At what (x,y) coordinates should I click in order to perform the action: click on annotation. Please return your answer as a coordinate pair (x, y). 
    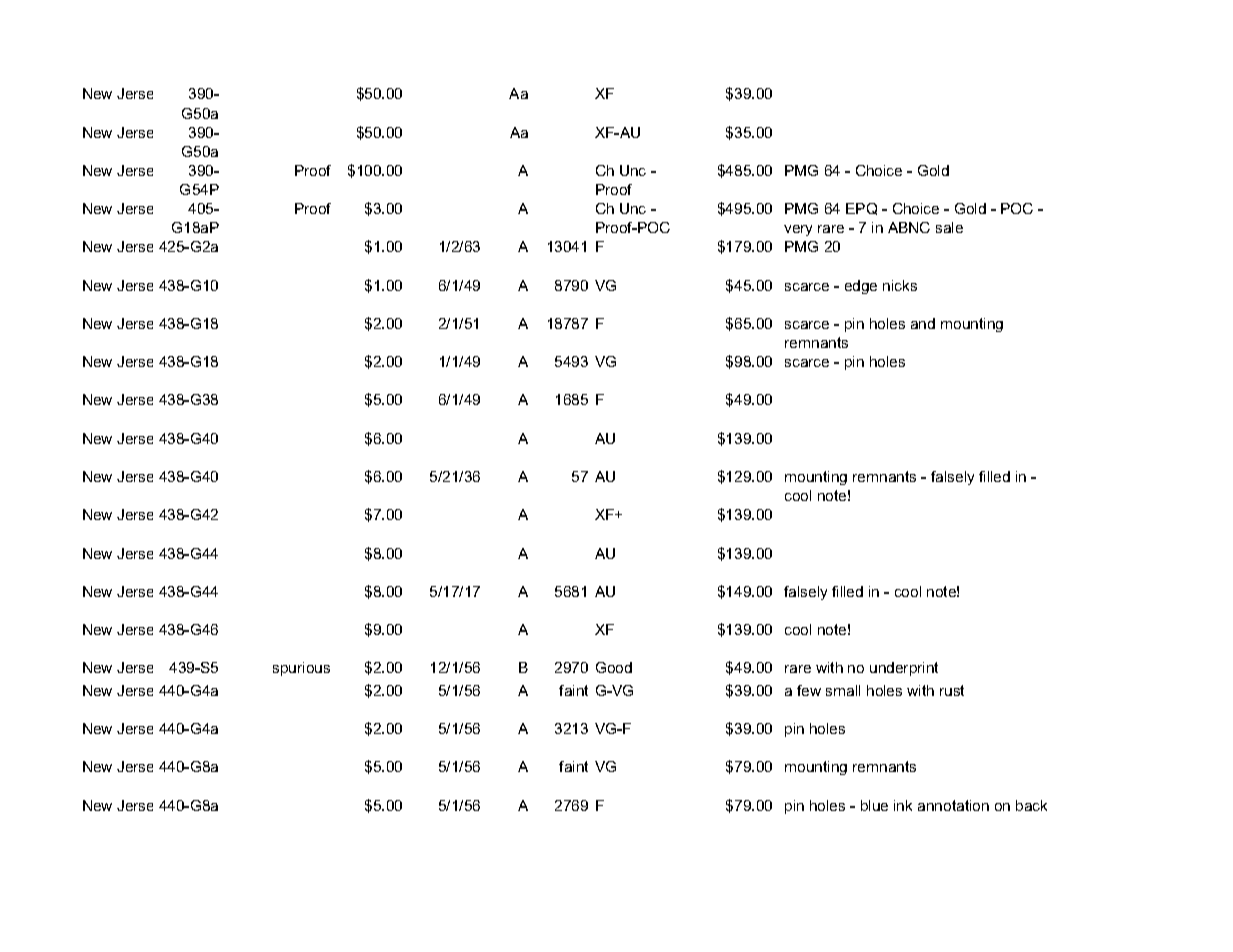
    Looking at the image, I should click on (953, 805).
